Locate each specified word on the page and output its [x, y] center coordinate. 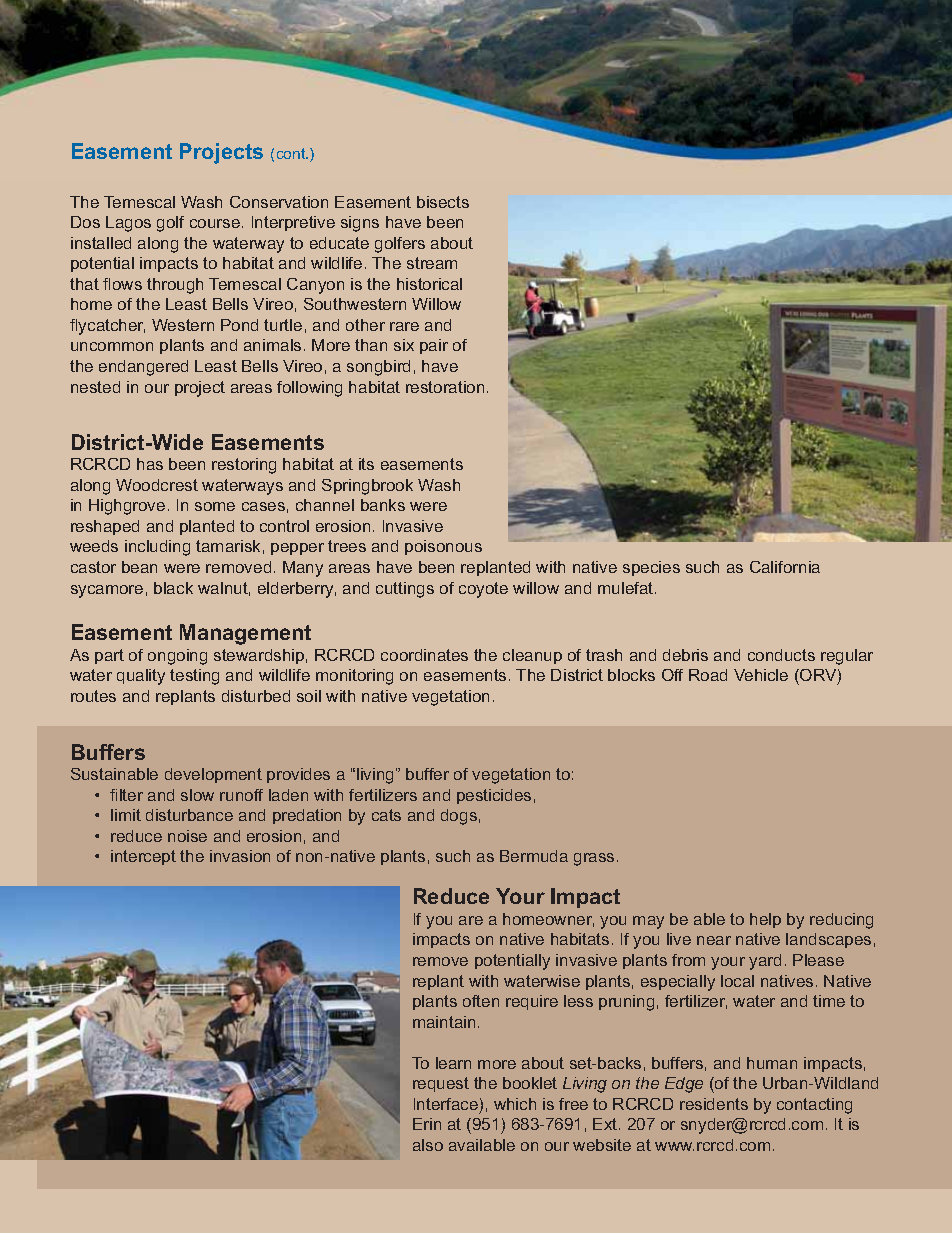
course [215, 223]
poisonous [443, 547]
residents [714, 1104]
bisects [443, 202]
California [785, 567]
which [515, 1104]
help [765, 920]
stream [432, 263]
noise [187, 836]
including [157, 548]
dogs [459, 817]
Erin [427, 1124]
